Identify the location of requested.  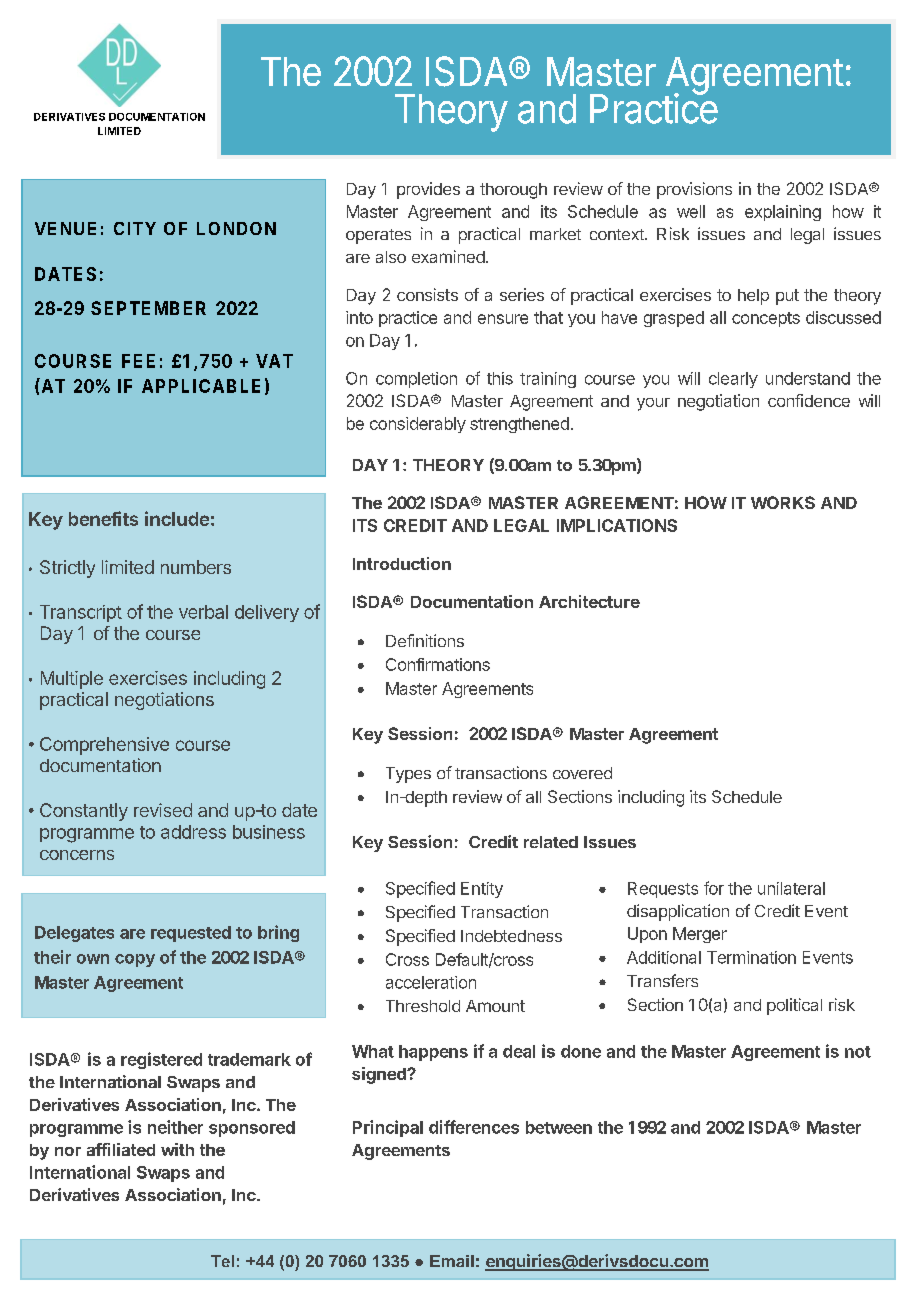
(191, 934).
